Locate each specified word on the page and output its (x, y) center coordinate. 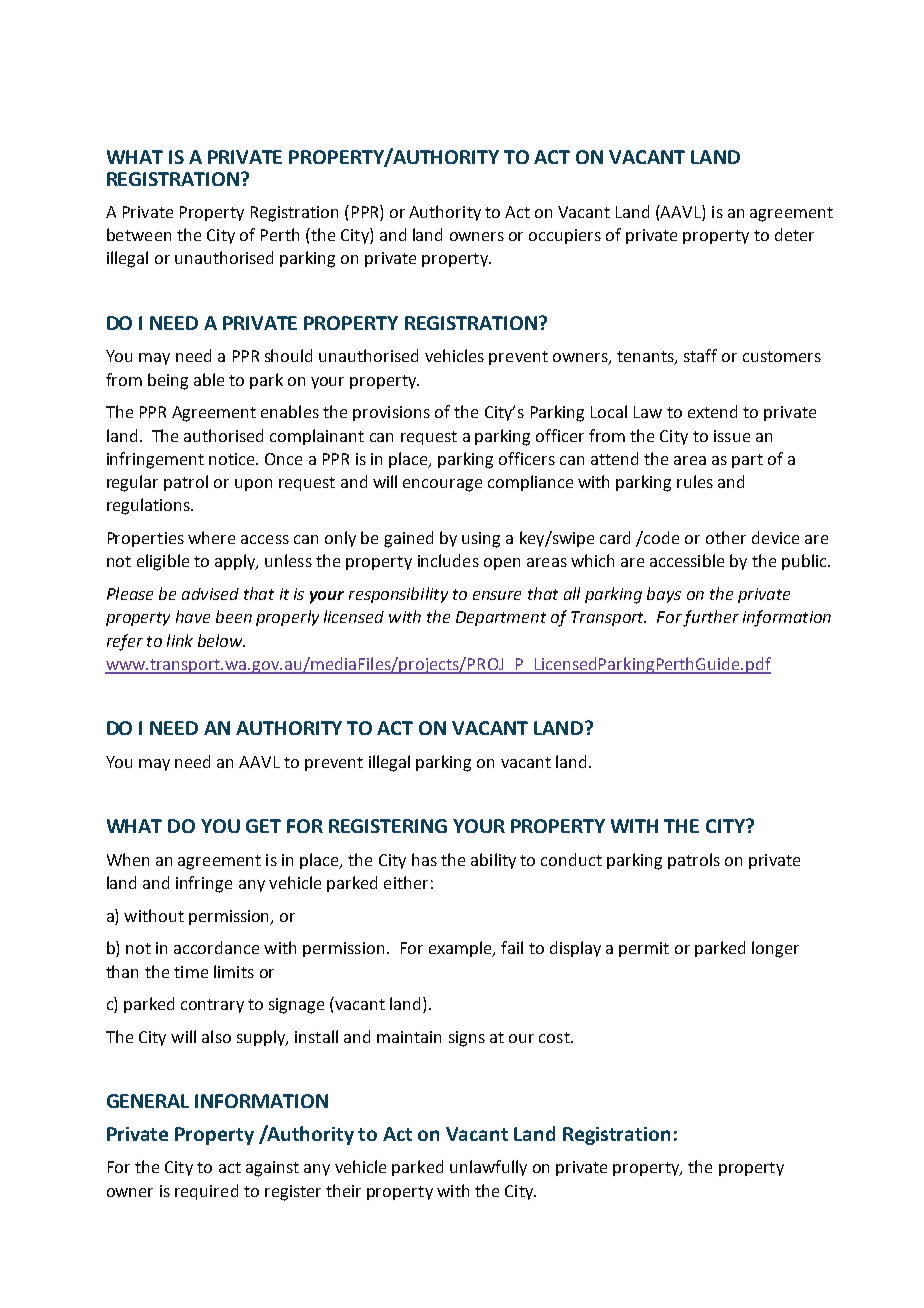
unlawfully (488, 1168)
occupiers (565, 236)
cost (555, 1037)
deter (794, 234)
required (206, 1192)
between (139, 234)
